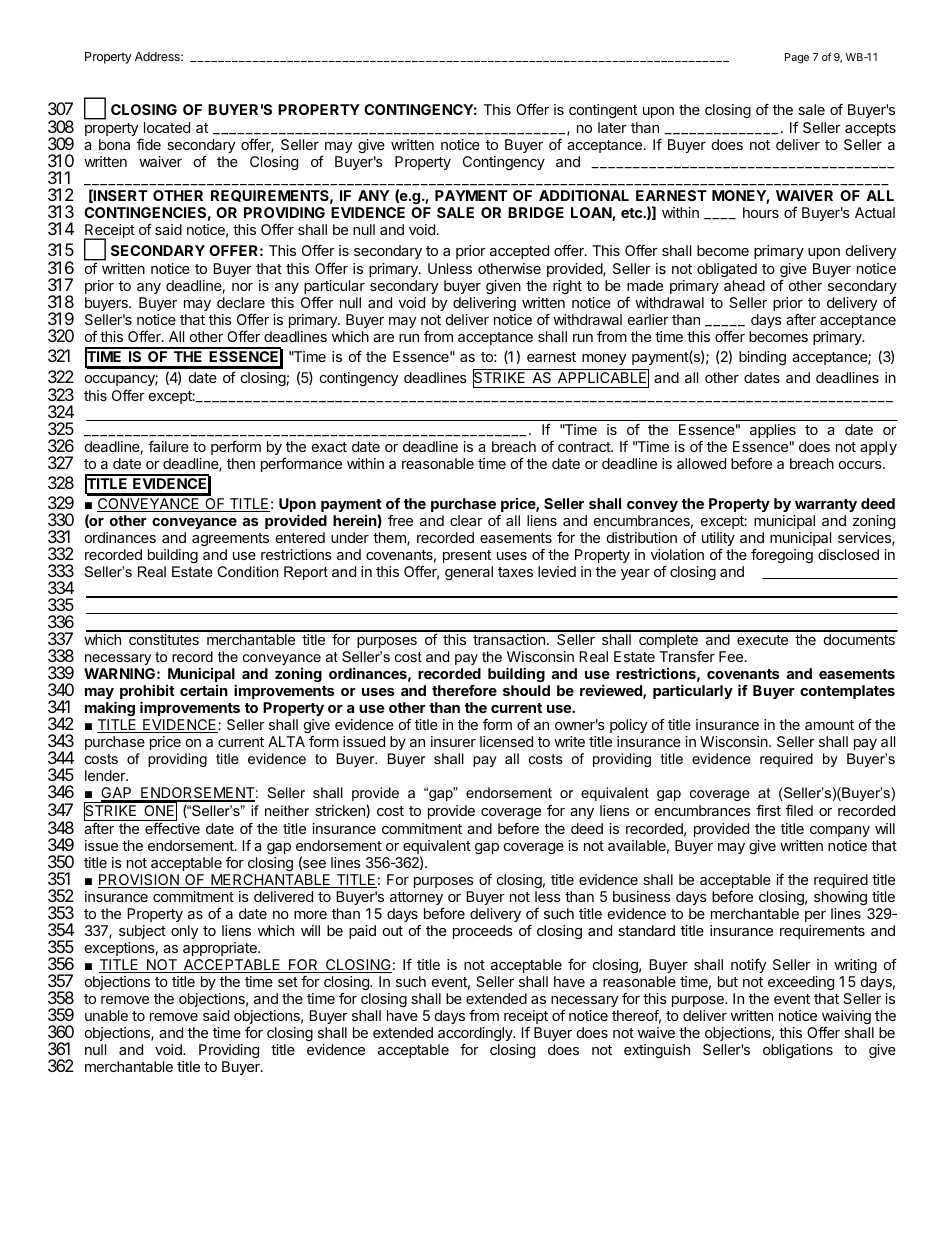 Image resolution: width=952 pixels, height=1233 pixels. What do you see at coordinates (797, 58) in the page?
I see `Page` at bounding box center [797, 58].
